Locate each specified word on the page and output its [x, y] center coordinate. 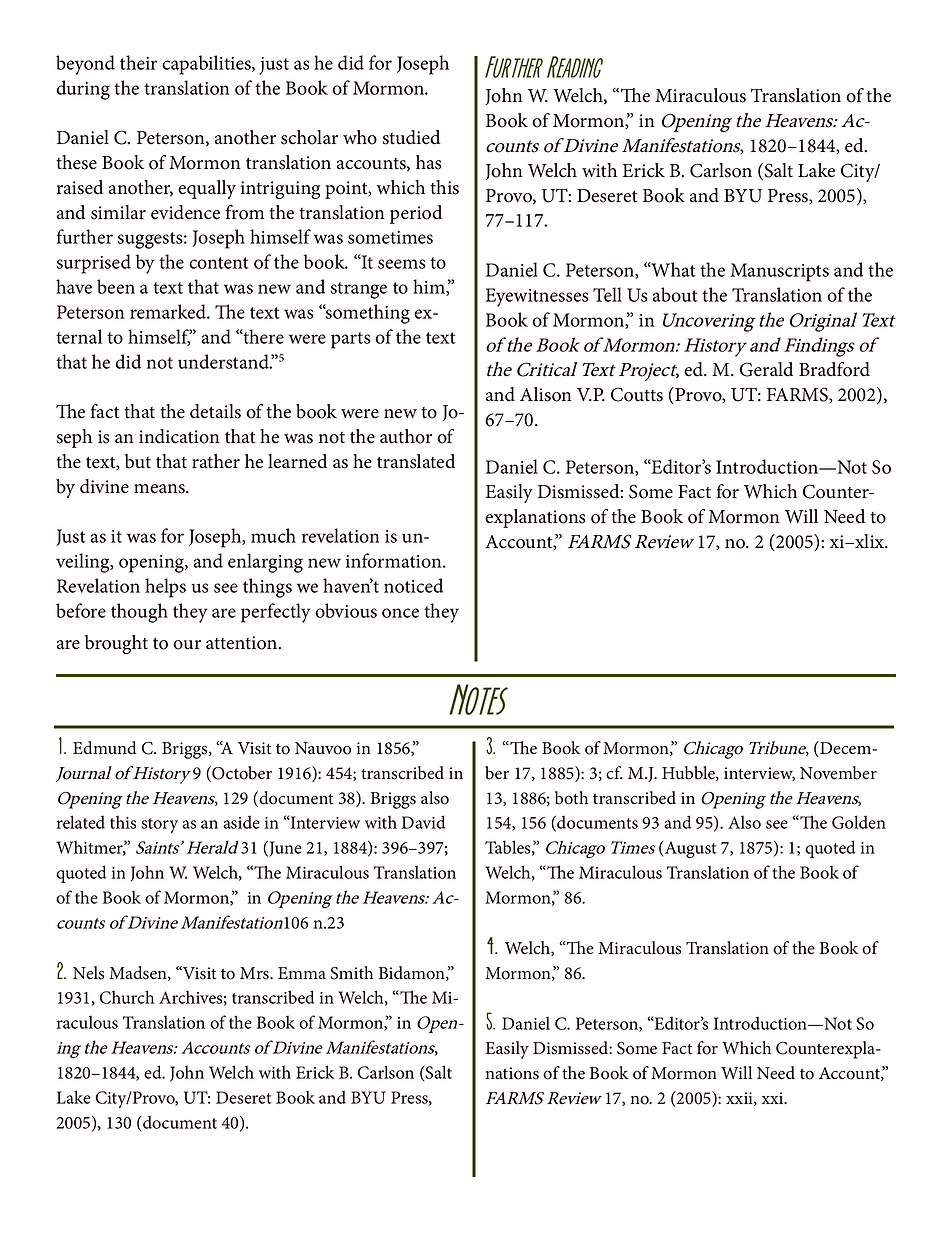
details [215, 411]
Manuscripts [779, 272]
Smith [351, 973]
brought [116, 644]
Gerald [766, 369]
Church [127, 997]
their [138, 62]
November [838, 773]
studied [411, 137]
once [400, 613]
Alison [546, 394]
